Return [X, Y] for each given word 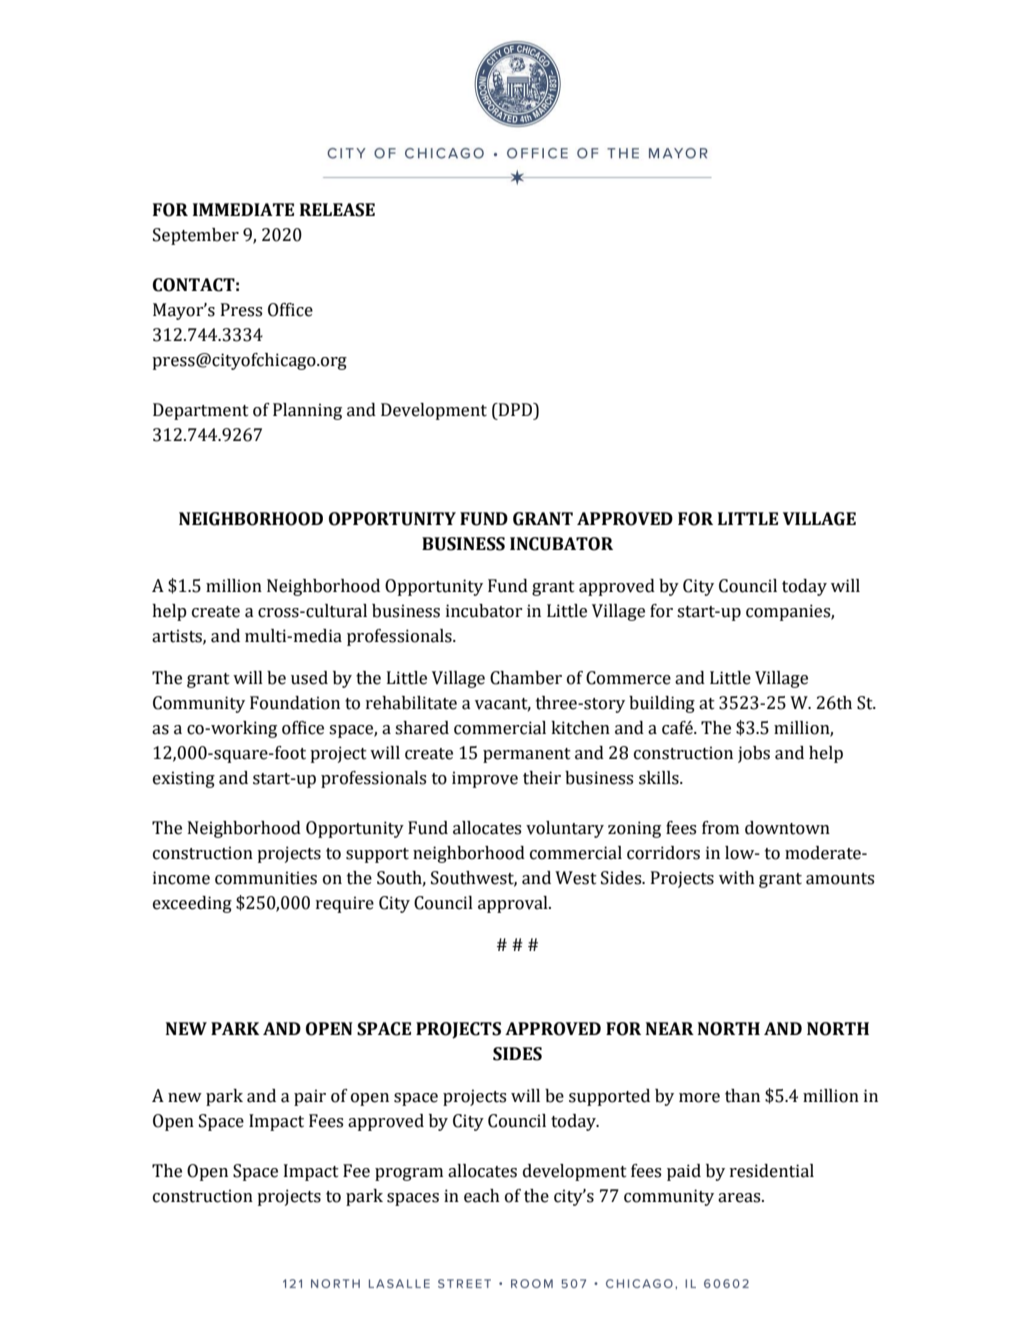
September [196, 236]
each [482, 1196]
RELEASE [337, 210]
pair [310, 1097]
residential [772, 1171]
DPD [516, 409]
